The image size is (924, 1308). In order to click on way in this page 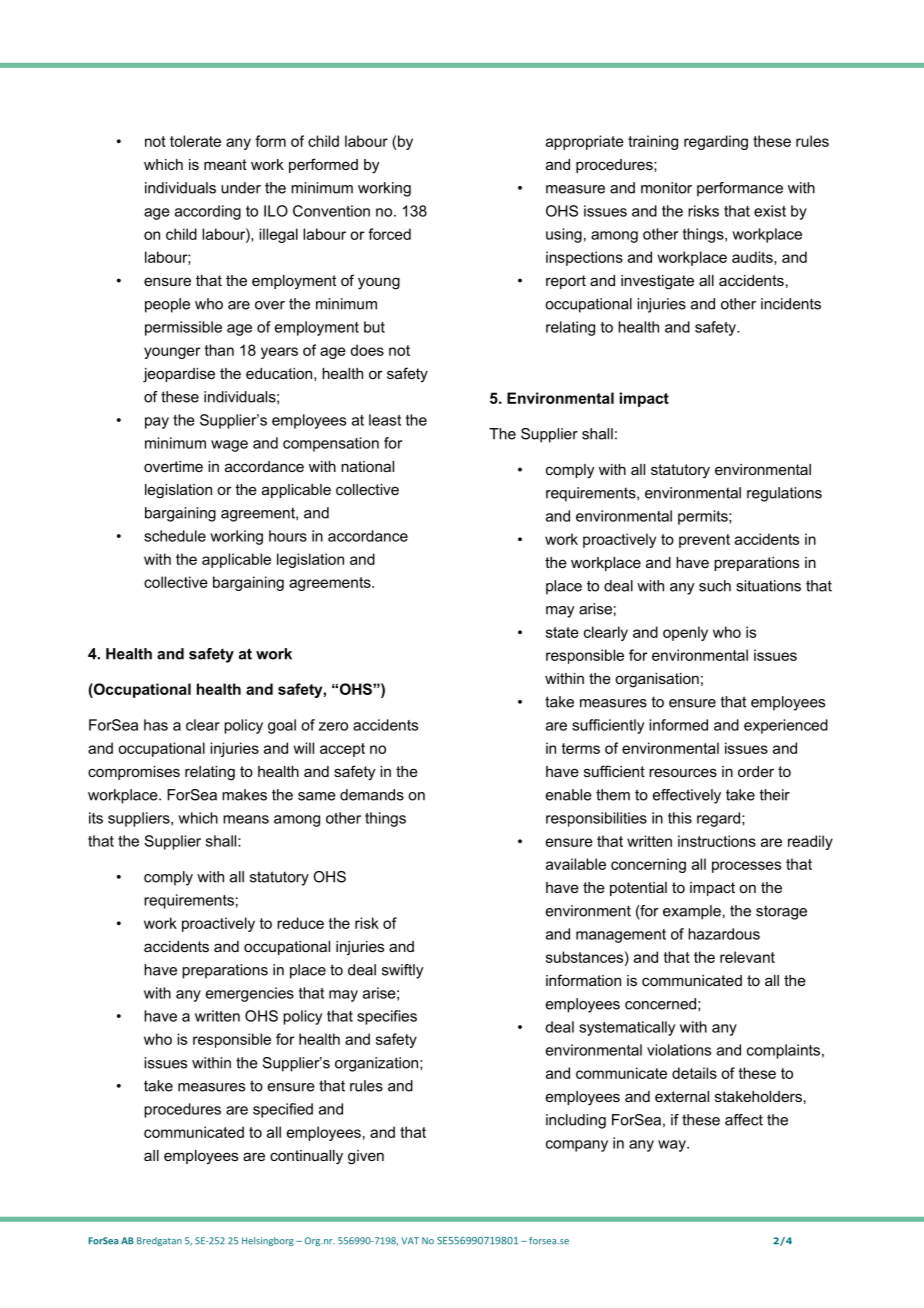, I will do `click(673, 1146)`.
